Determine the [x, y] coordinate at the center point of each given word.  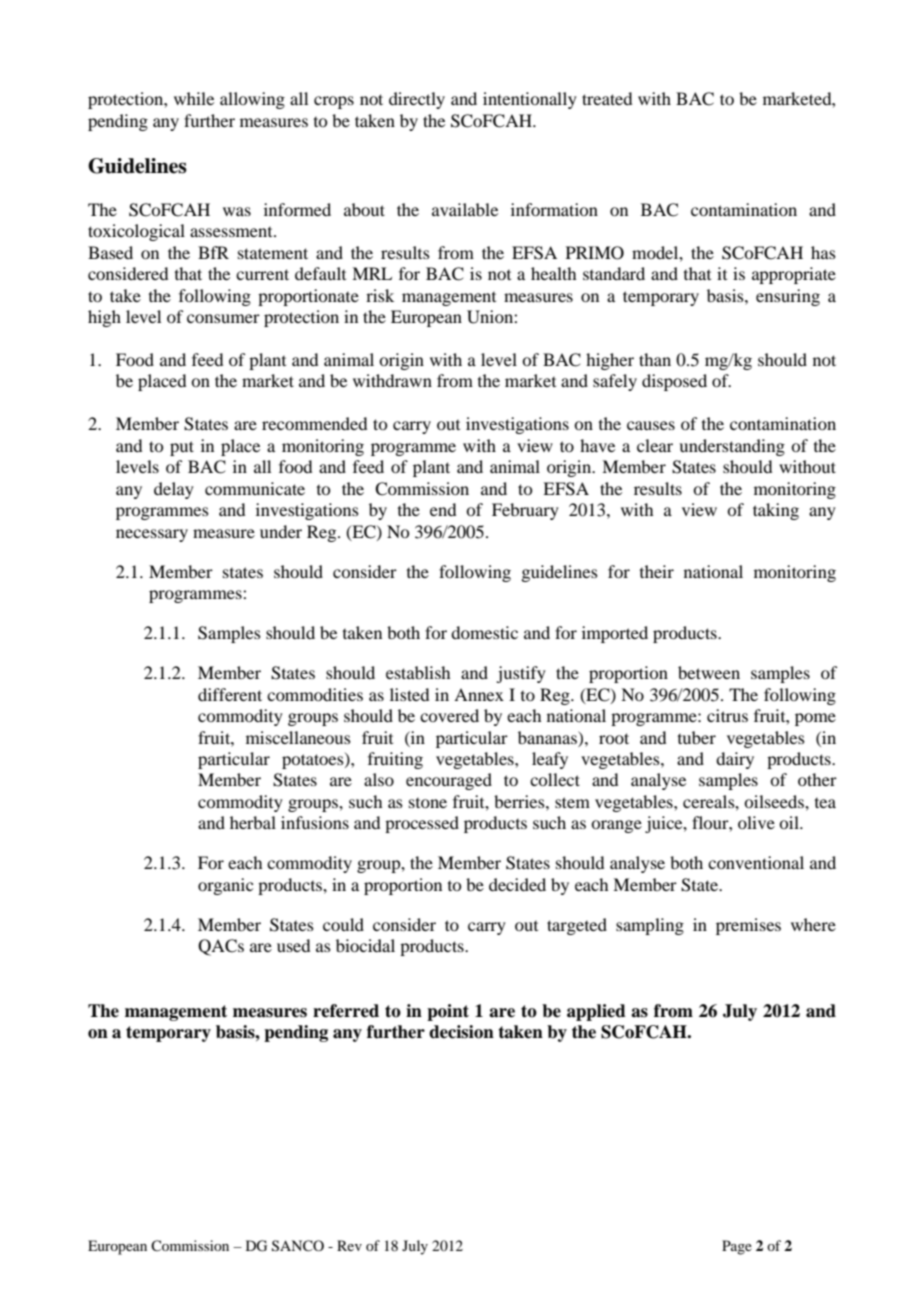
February [525, 511]
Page [737, 1247]
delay [174, 490]
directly [417, 100]
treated [607, 98]
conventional [756, 862]
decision [461, 1032]
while [194, 98]
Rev [349, 1245]
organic [225, 886]
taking [776, 511]
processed [422, 824]
